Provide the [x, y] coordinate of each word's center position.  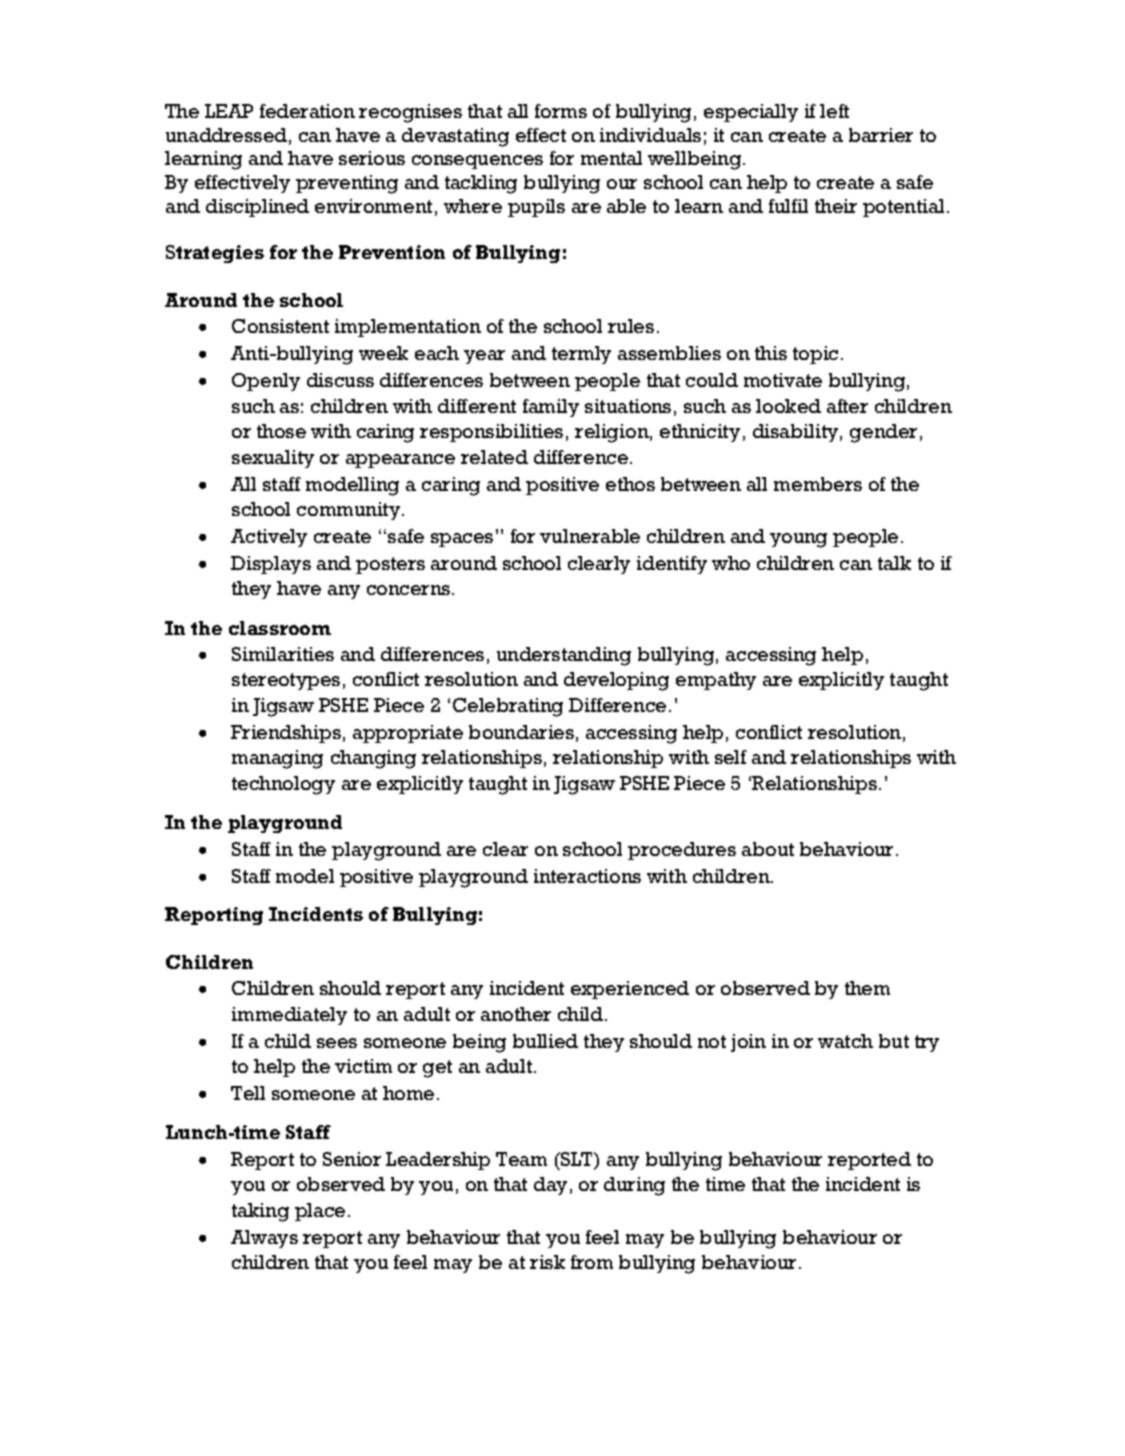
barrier [881, 135]
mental [611, 158]
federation [307, 111]
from [592, 1262]
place [320, 1212]
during [634, 1186]
